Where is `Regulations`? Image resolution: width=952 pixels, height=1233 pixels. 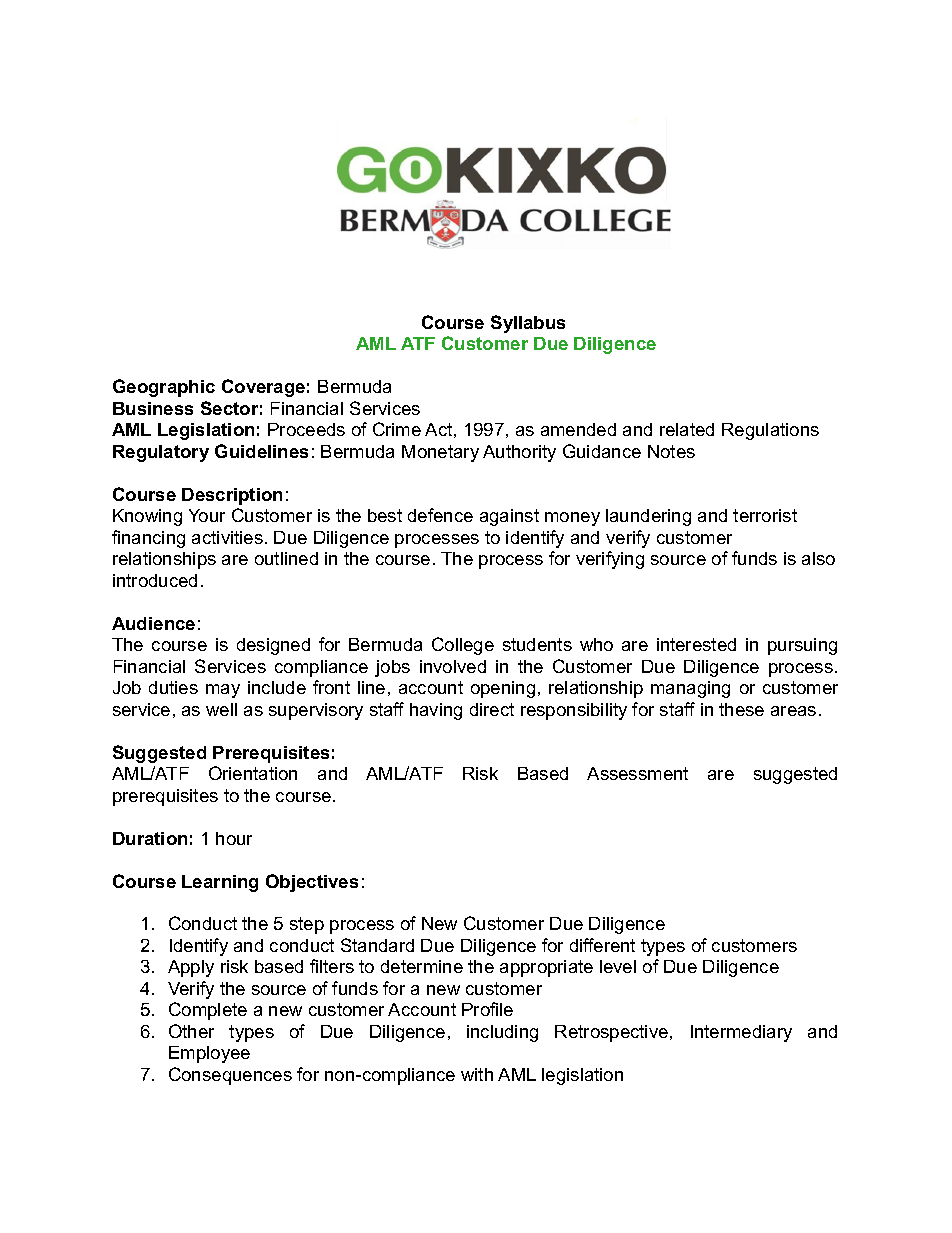 Regulations is located at coordinates (770, 431).
